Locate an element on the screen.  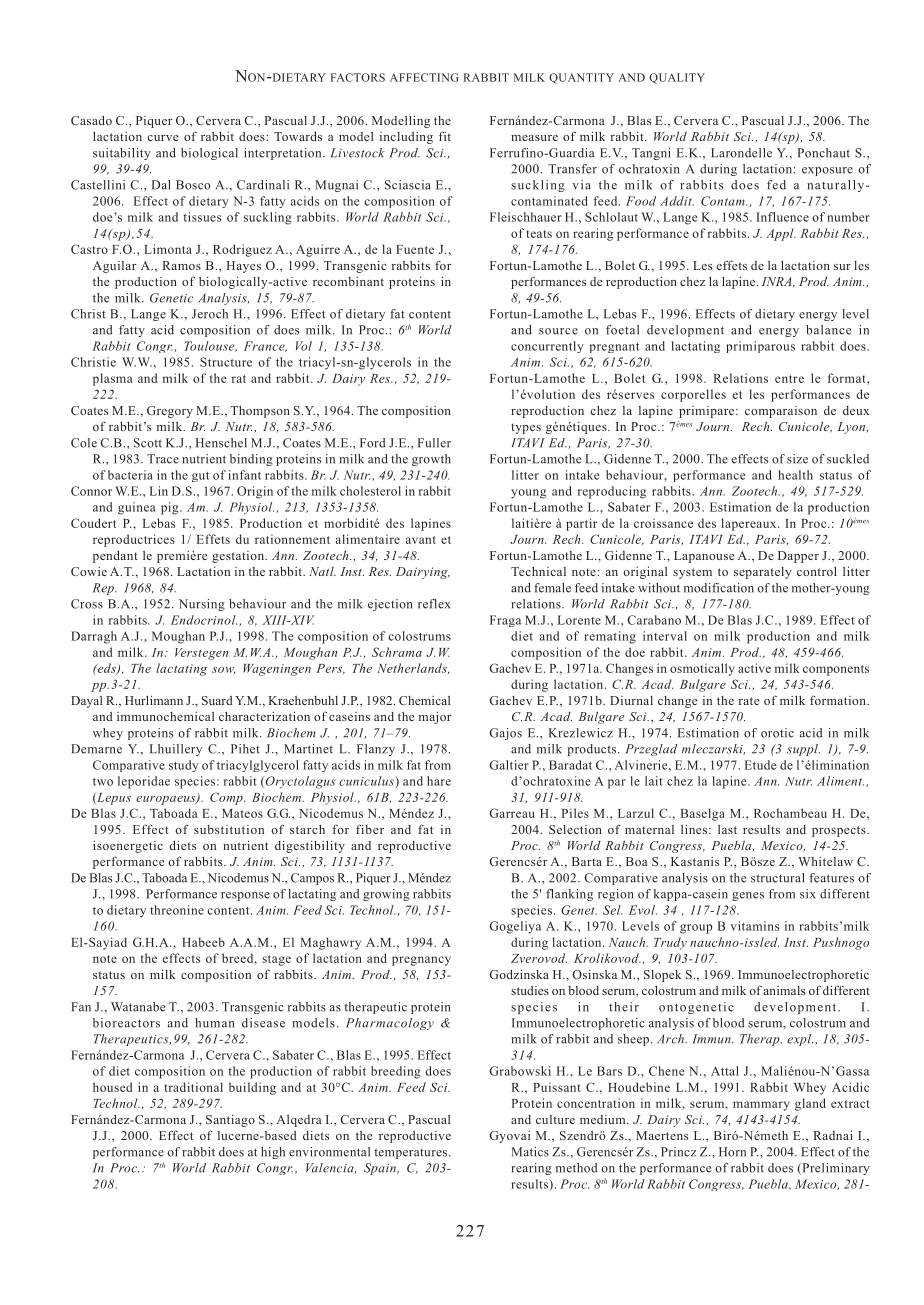
Santiago is located at coordinates (230, 1121).
